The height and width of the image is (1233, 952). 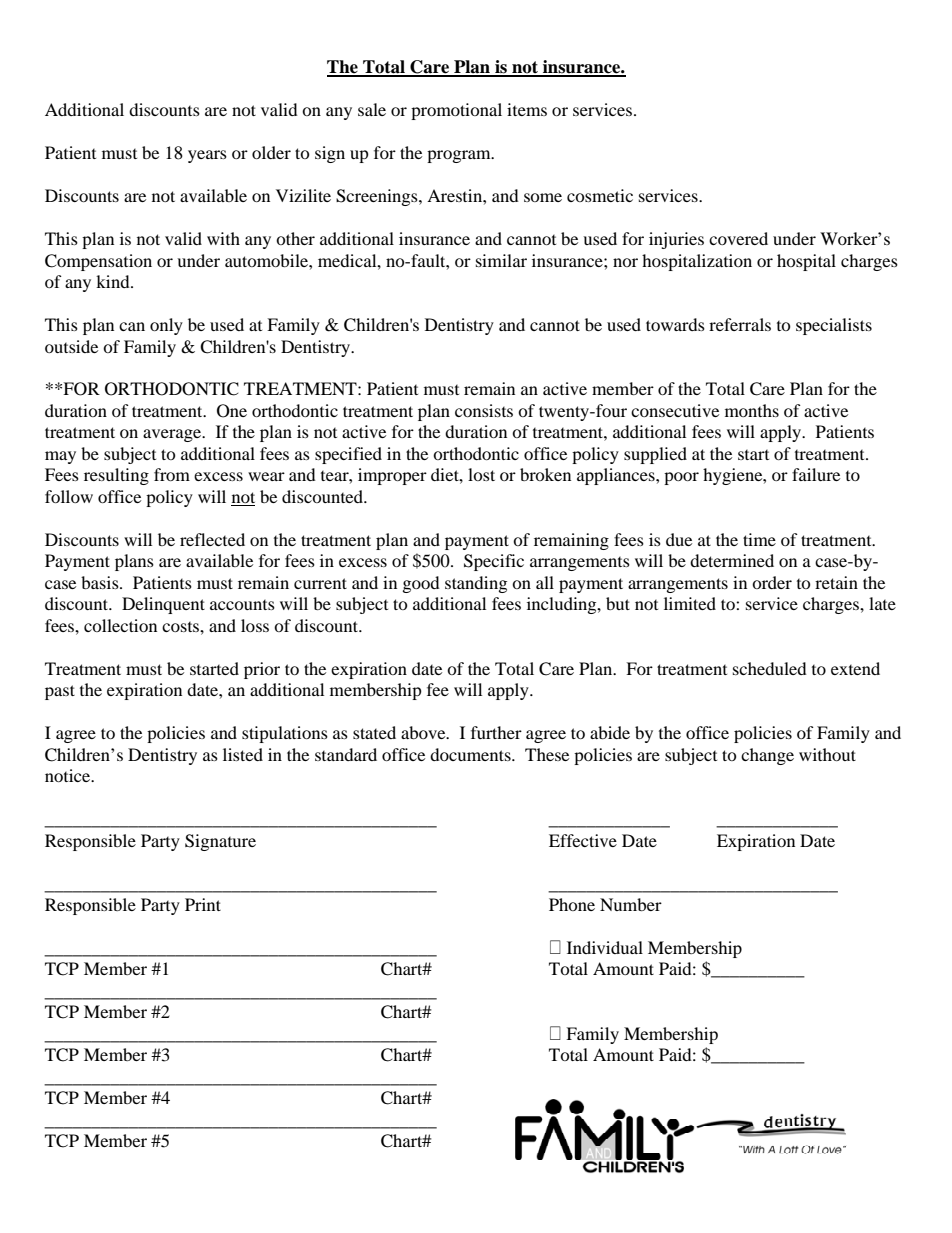 What do you see at coordinates (163, 605) in the image?
I see `Delinquent` at bounding box center [163, 605].
